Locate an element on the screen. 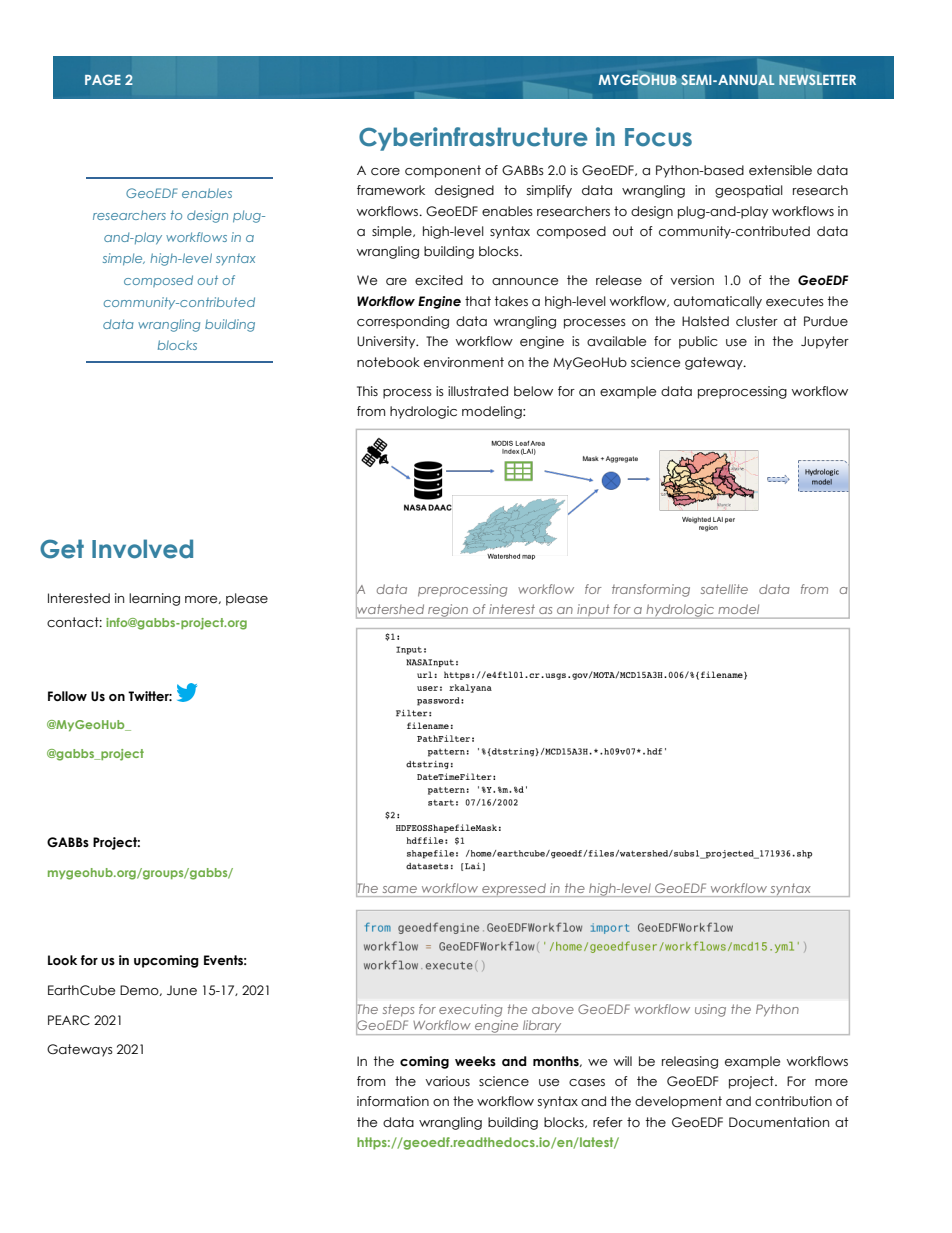 The image size is (952, 1233). Focus is located at coordinates (658, 137).
